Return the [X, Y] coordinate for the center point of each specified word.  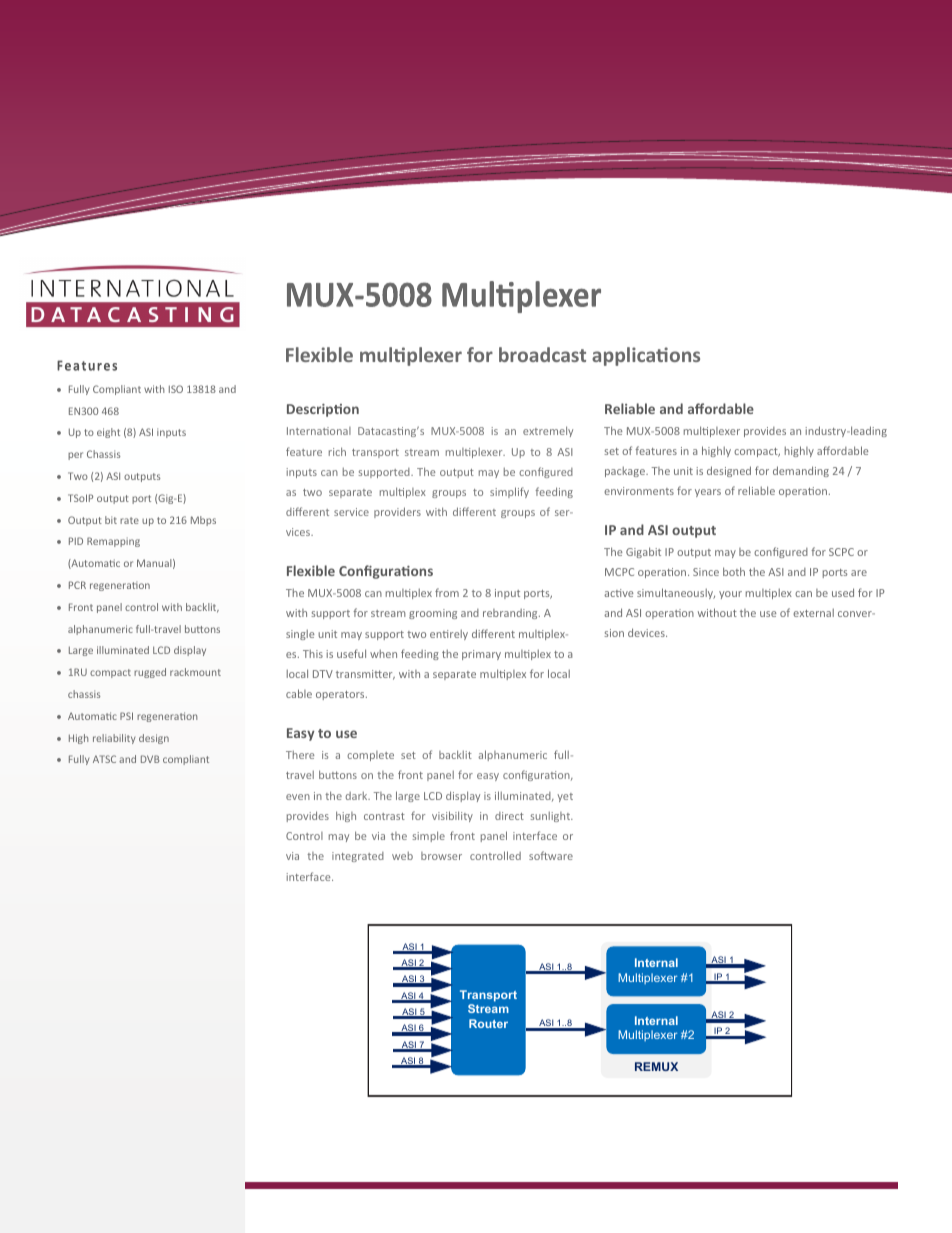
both [734, 571]
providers [397, 512]
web [402, 856]
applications [646, 356]
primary [481, 655]
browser [441, 856]
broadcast [542, 354]
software [551, 855]
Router [488, 1023]
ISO [176, 389]
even [298, 797]
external [813, 612]
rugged [150, 673]
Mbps [203, 521]
